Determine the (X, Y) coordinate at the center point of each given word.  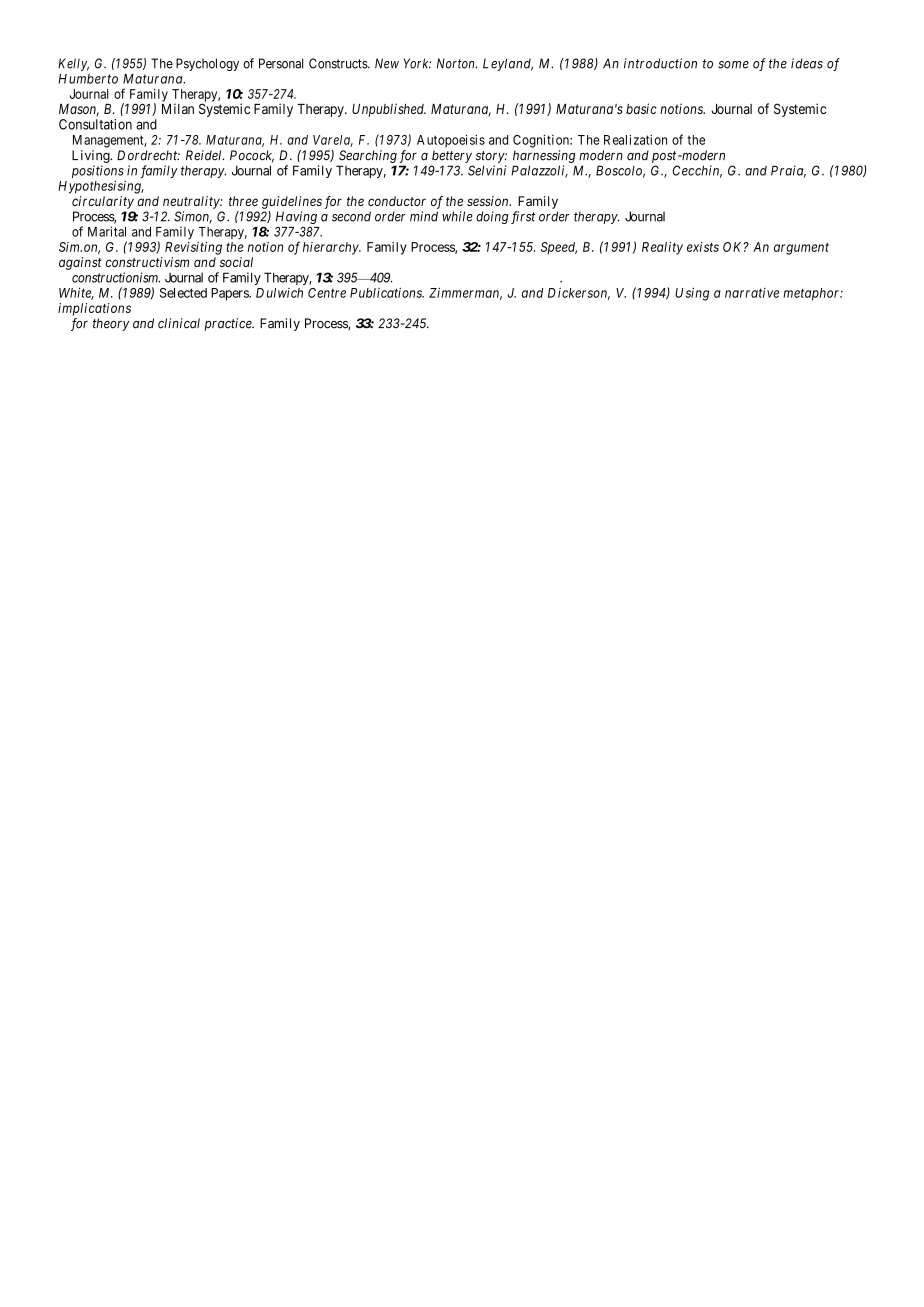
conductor (397, 201)
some (733, 65)
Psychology (207, 64)
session (489, 201)
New (387, 63)
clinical (179, 323)
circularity (103, 202)
